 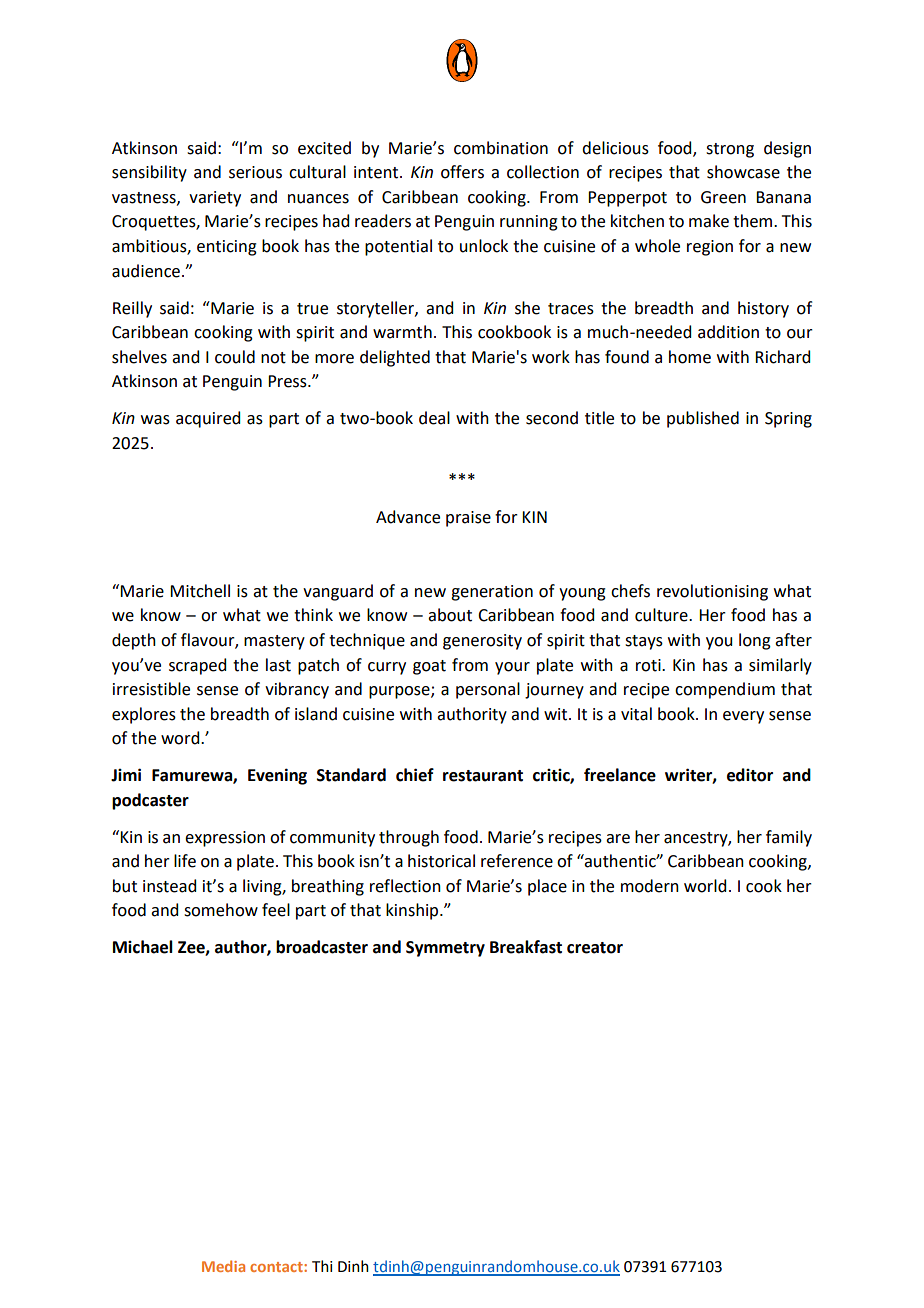 I want to click on restaurant, so click(x=483, y=776).
